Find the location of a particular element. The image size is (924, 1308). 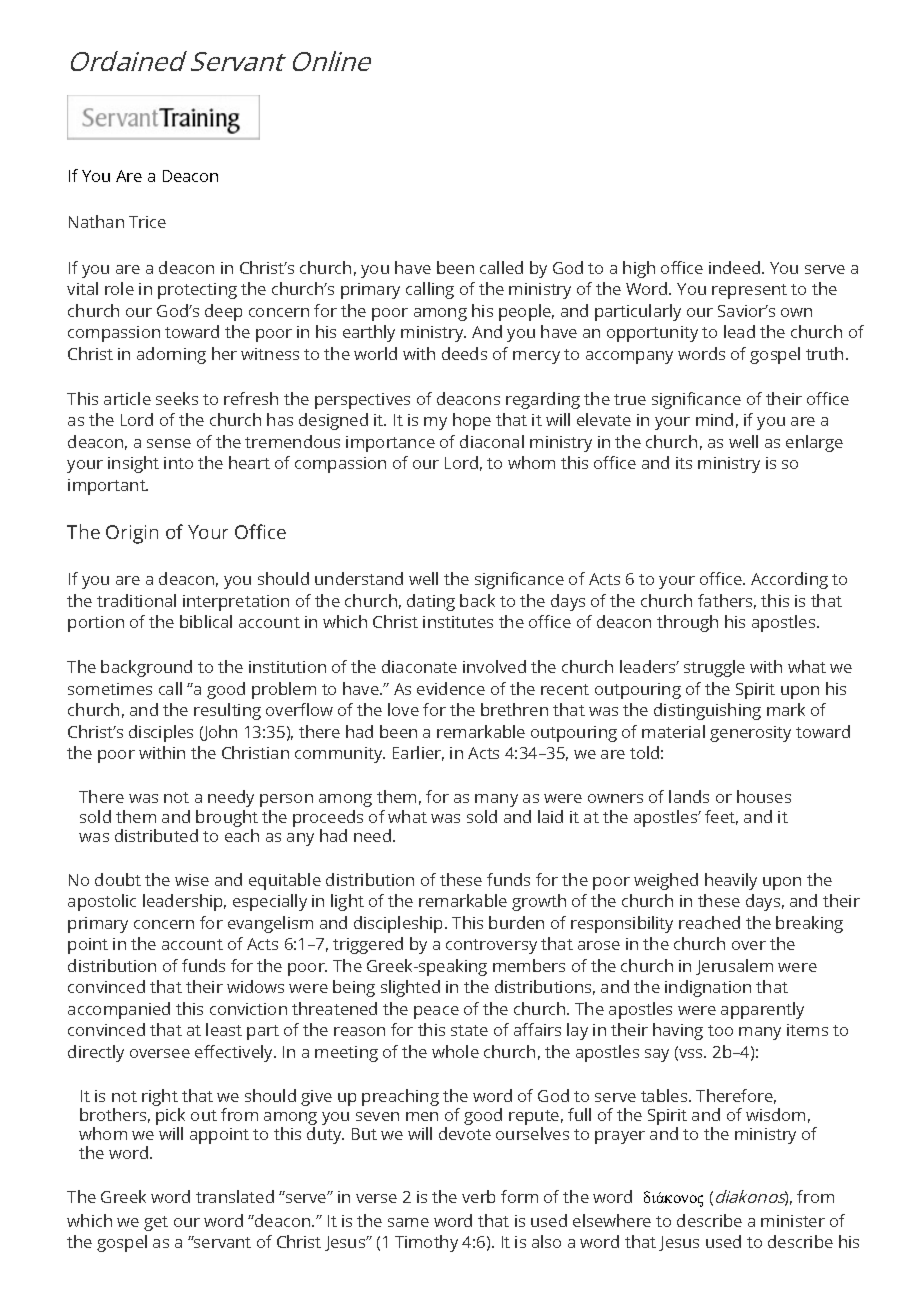

earthly is located at coordinates (369, 333).
